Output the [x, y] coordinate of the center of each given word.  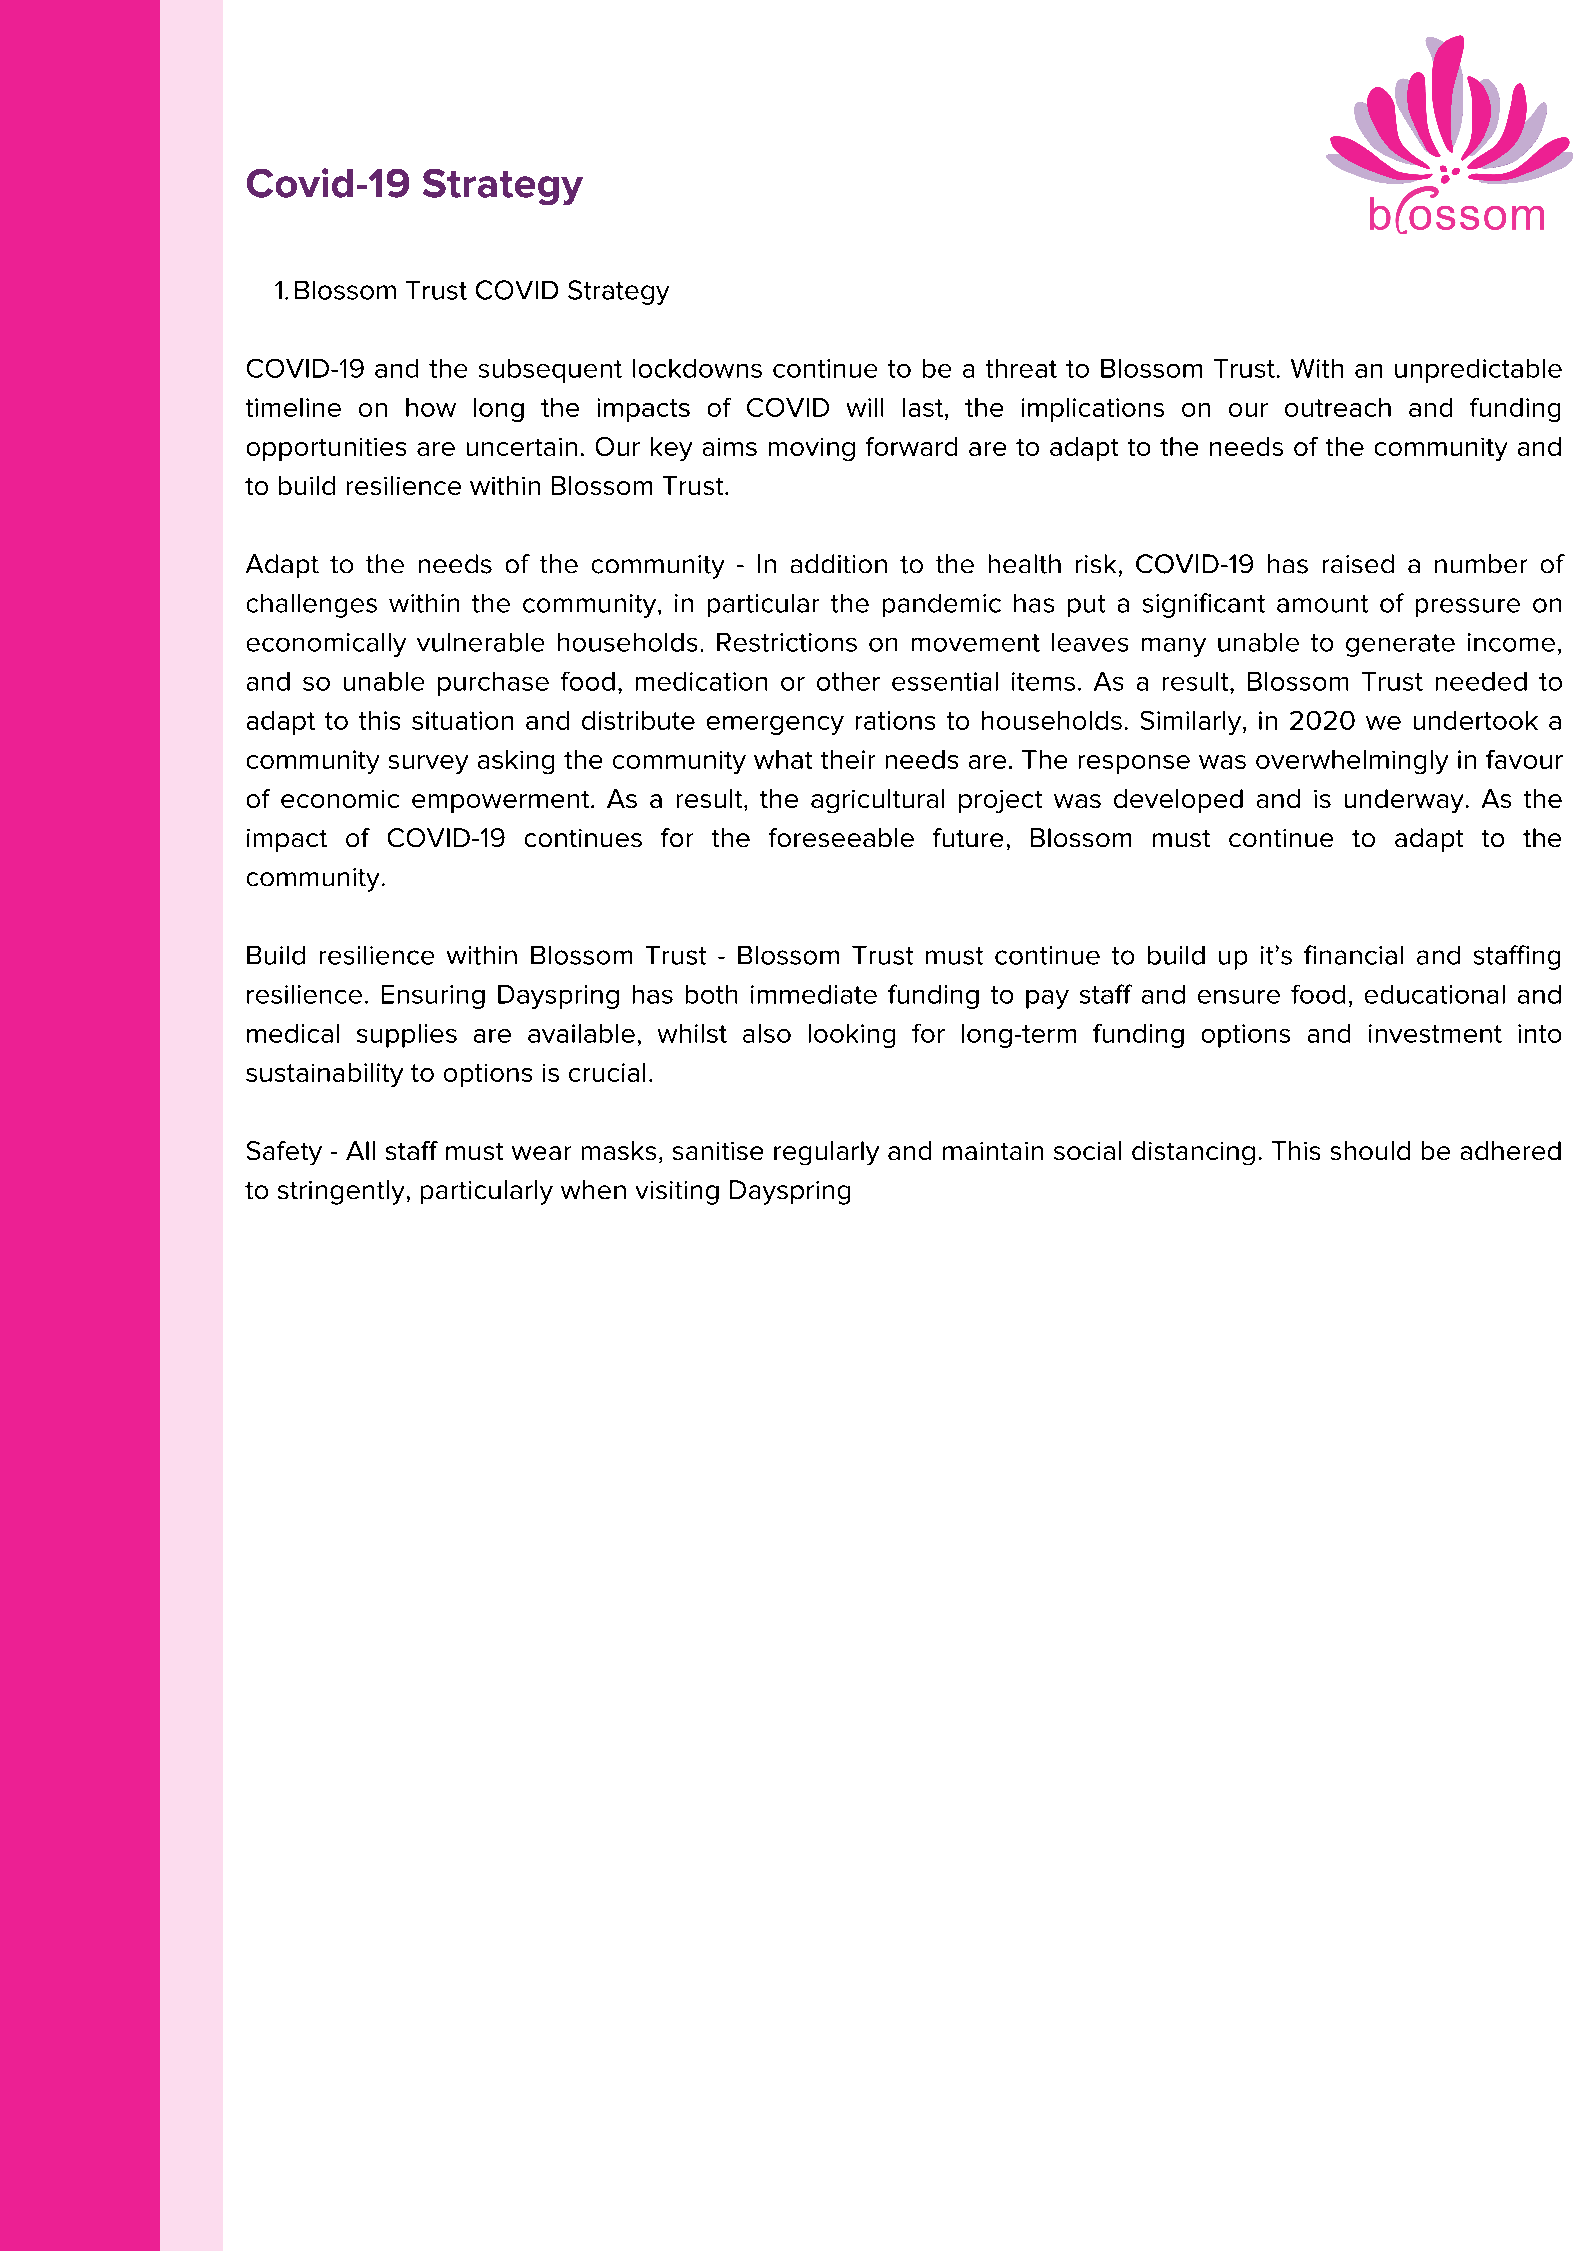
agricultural [877, 801]
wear [541, 1153]
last [924, 409]
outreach [1338, 407]
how [431, 407]
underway [1404, 801]
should [1370, 1150]
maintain [993, 1151]
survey [428, 764]
